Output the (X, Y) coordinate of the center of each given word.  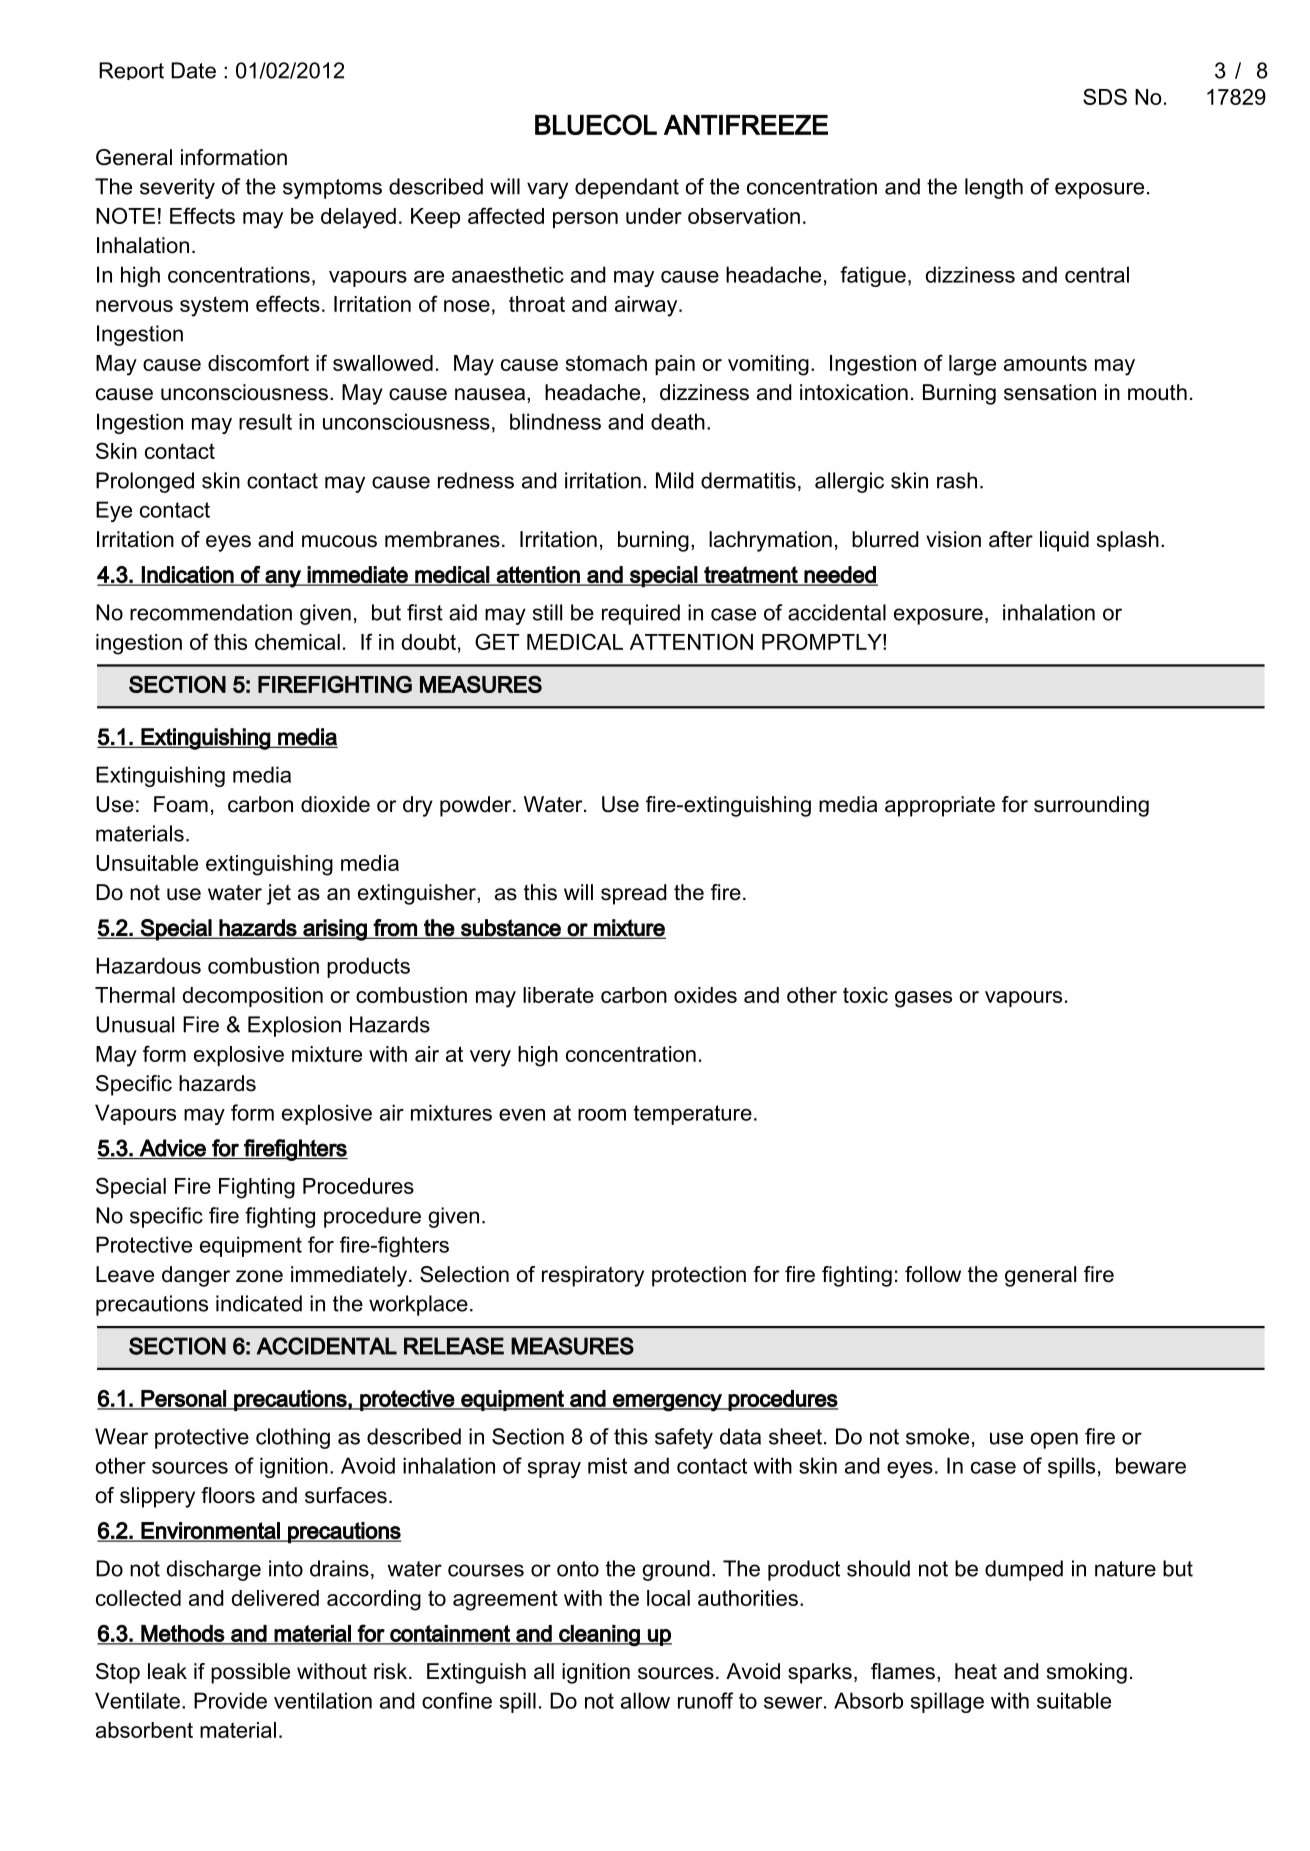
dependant (627, 188)
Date (193, 70)
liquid (1064, 541)
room (602, 1115)
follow (933, 1274)
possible (250, 1673)
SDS (1105, 96)
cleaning (599, 1636)
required (641, 614)
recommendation (211, 612)
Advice (173, 1149)
